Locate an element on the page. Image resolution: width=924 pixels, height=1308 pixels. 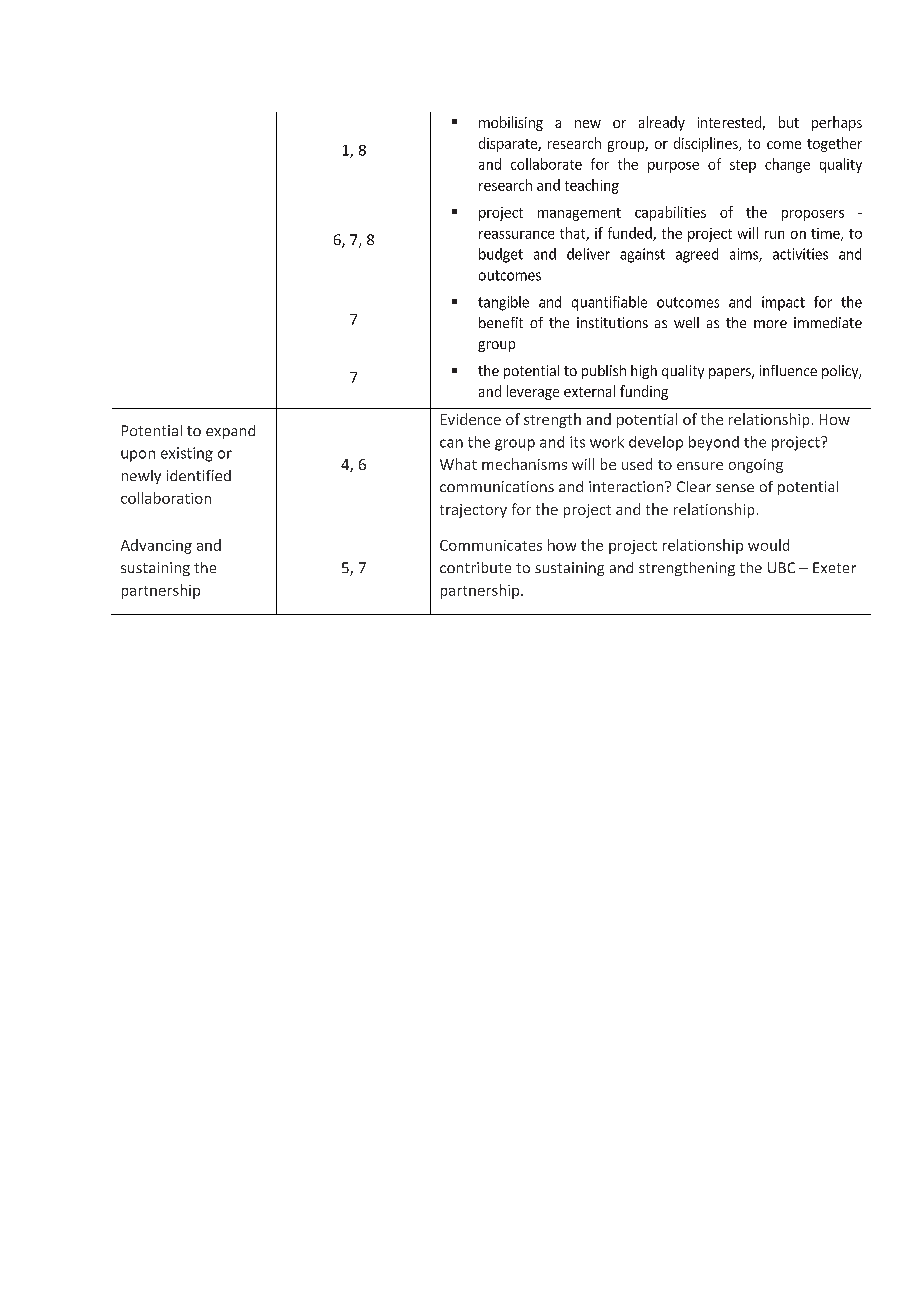
more is located at coordinates (770, 324).
